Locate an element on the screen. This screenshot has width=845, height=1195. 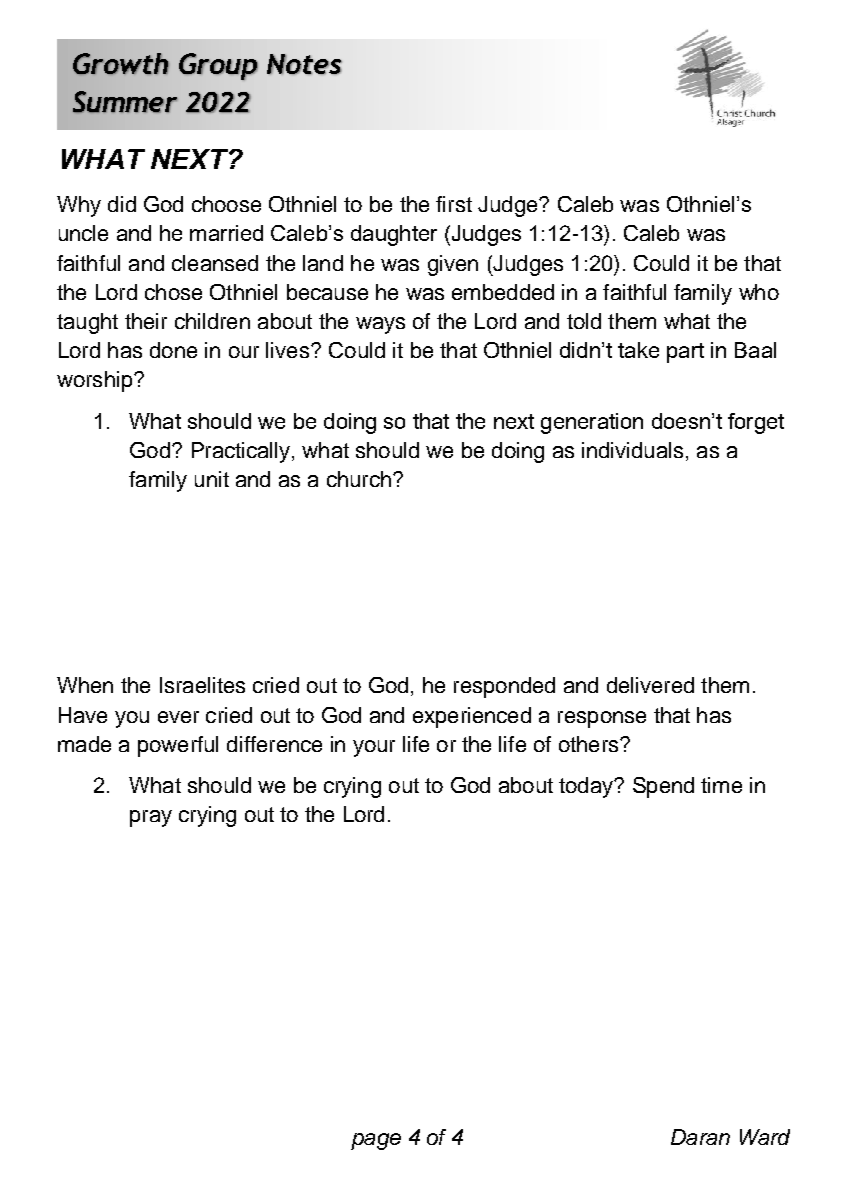
Notes is located at coordinates (304, 64).
